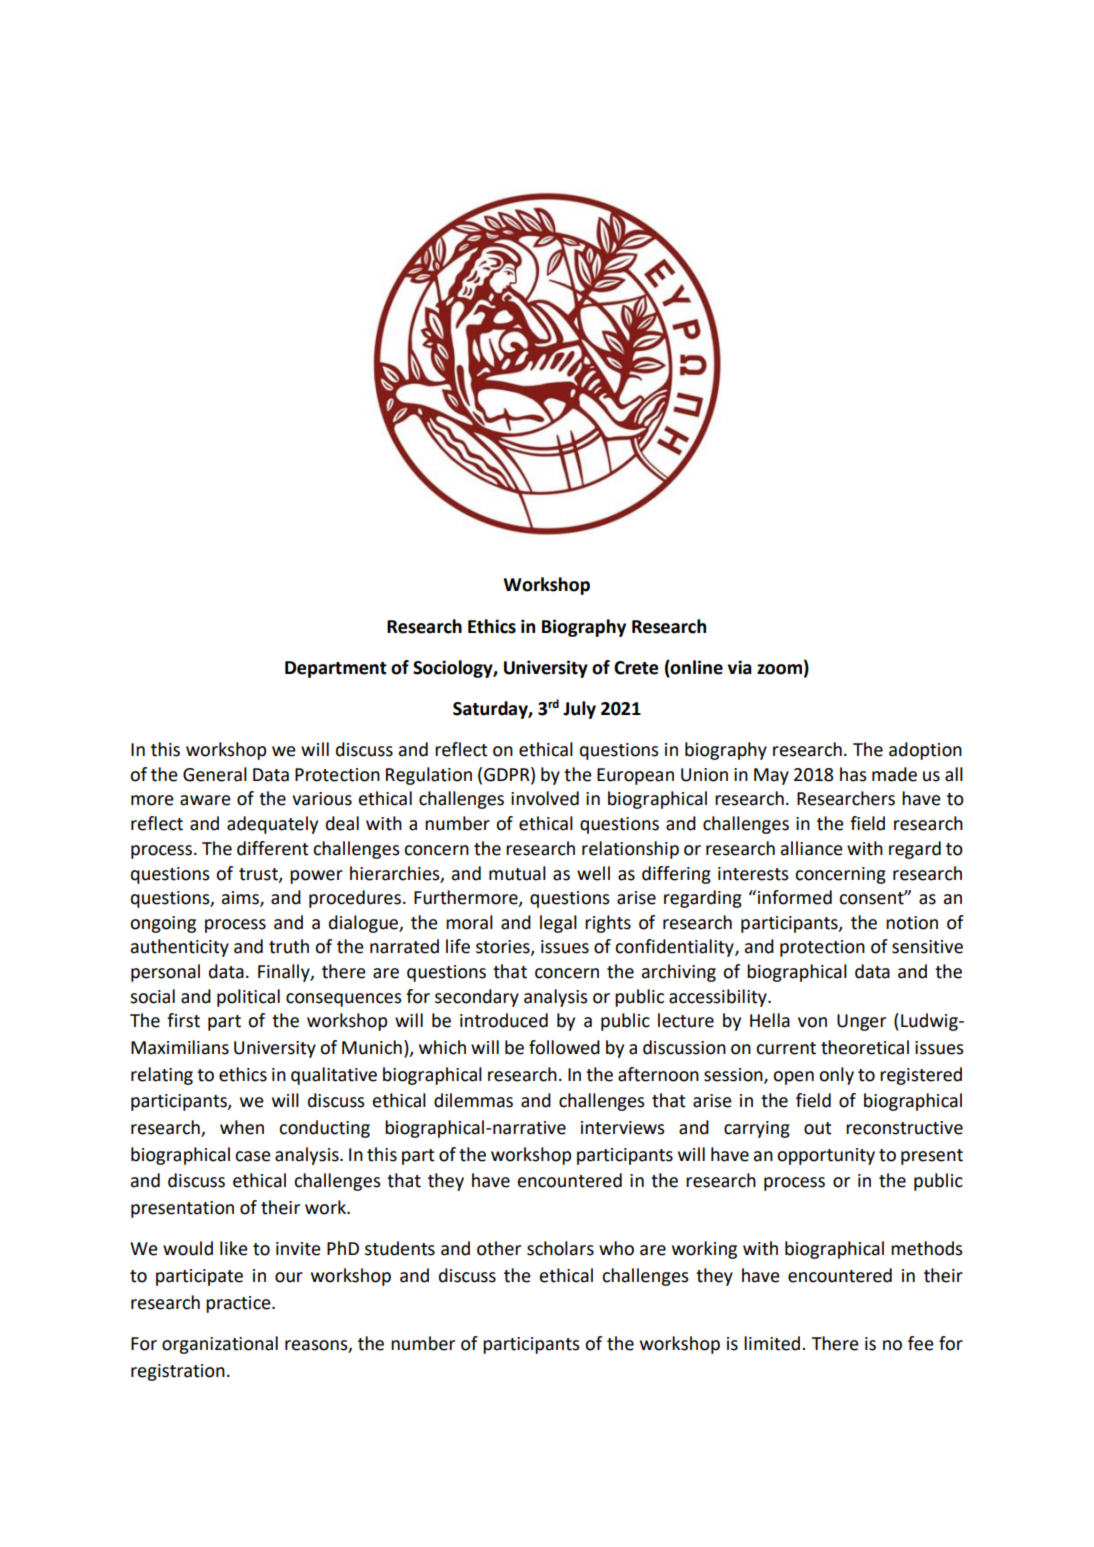 The image size is (1094, 1547). I want to click on political, so click(248, 998).
